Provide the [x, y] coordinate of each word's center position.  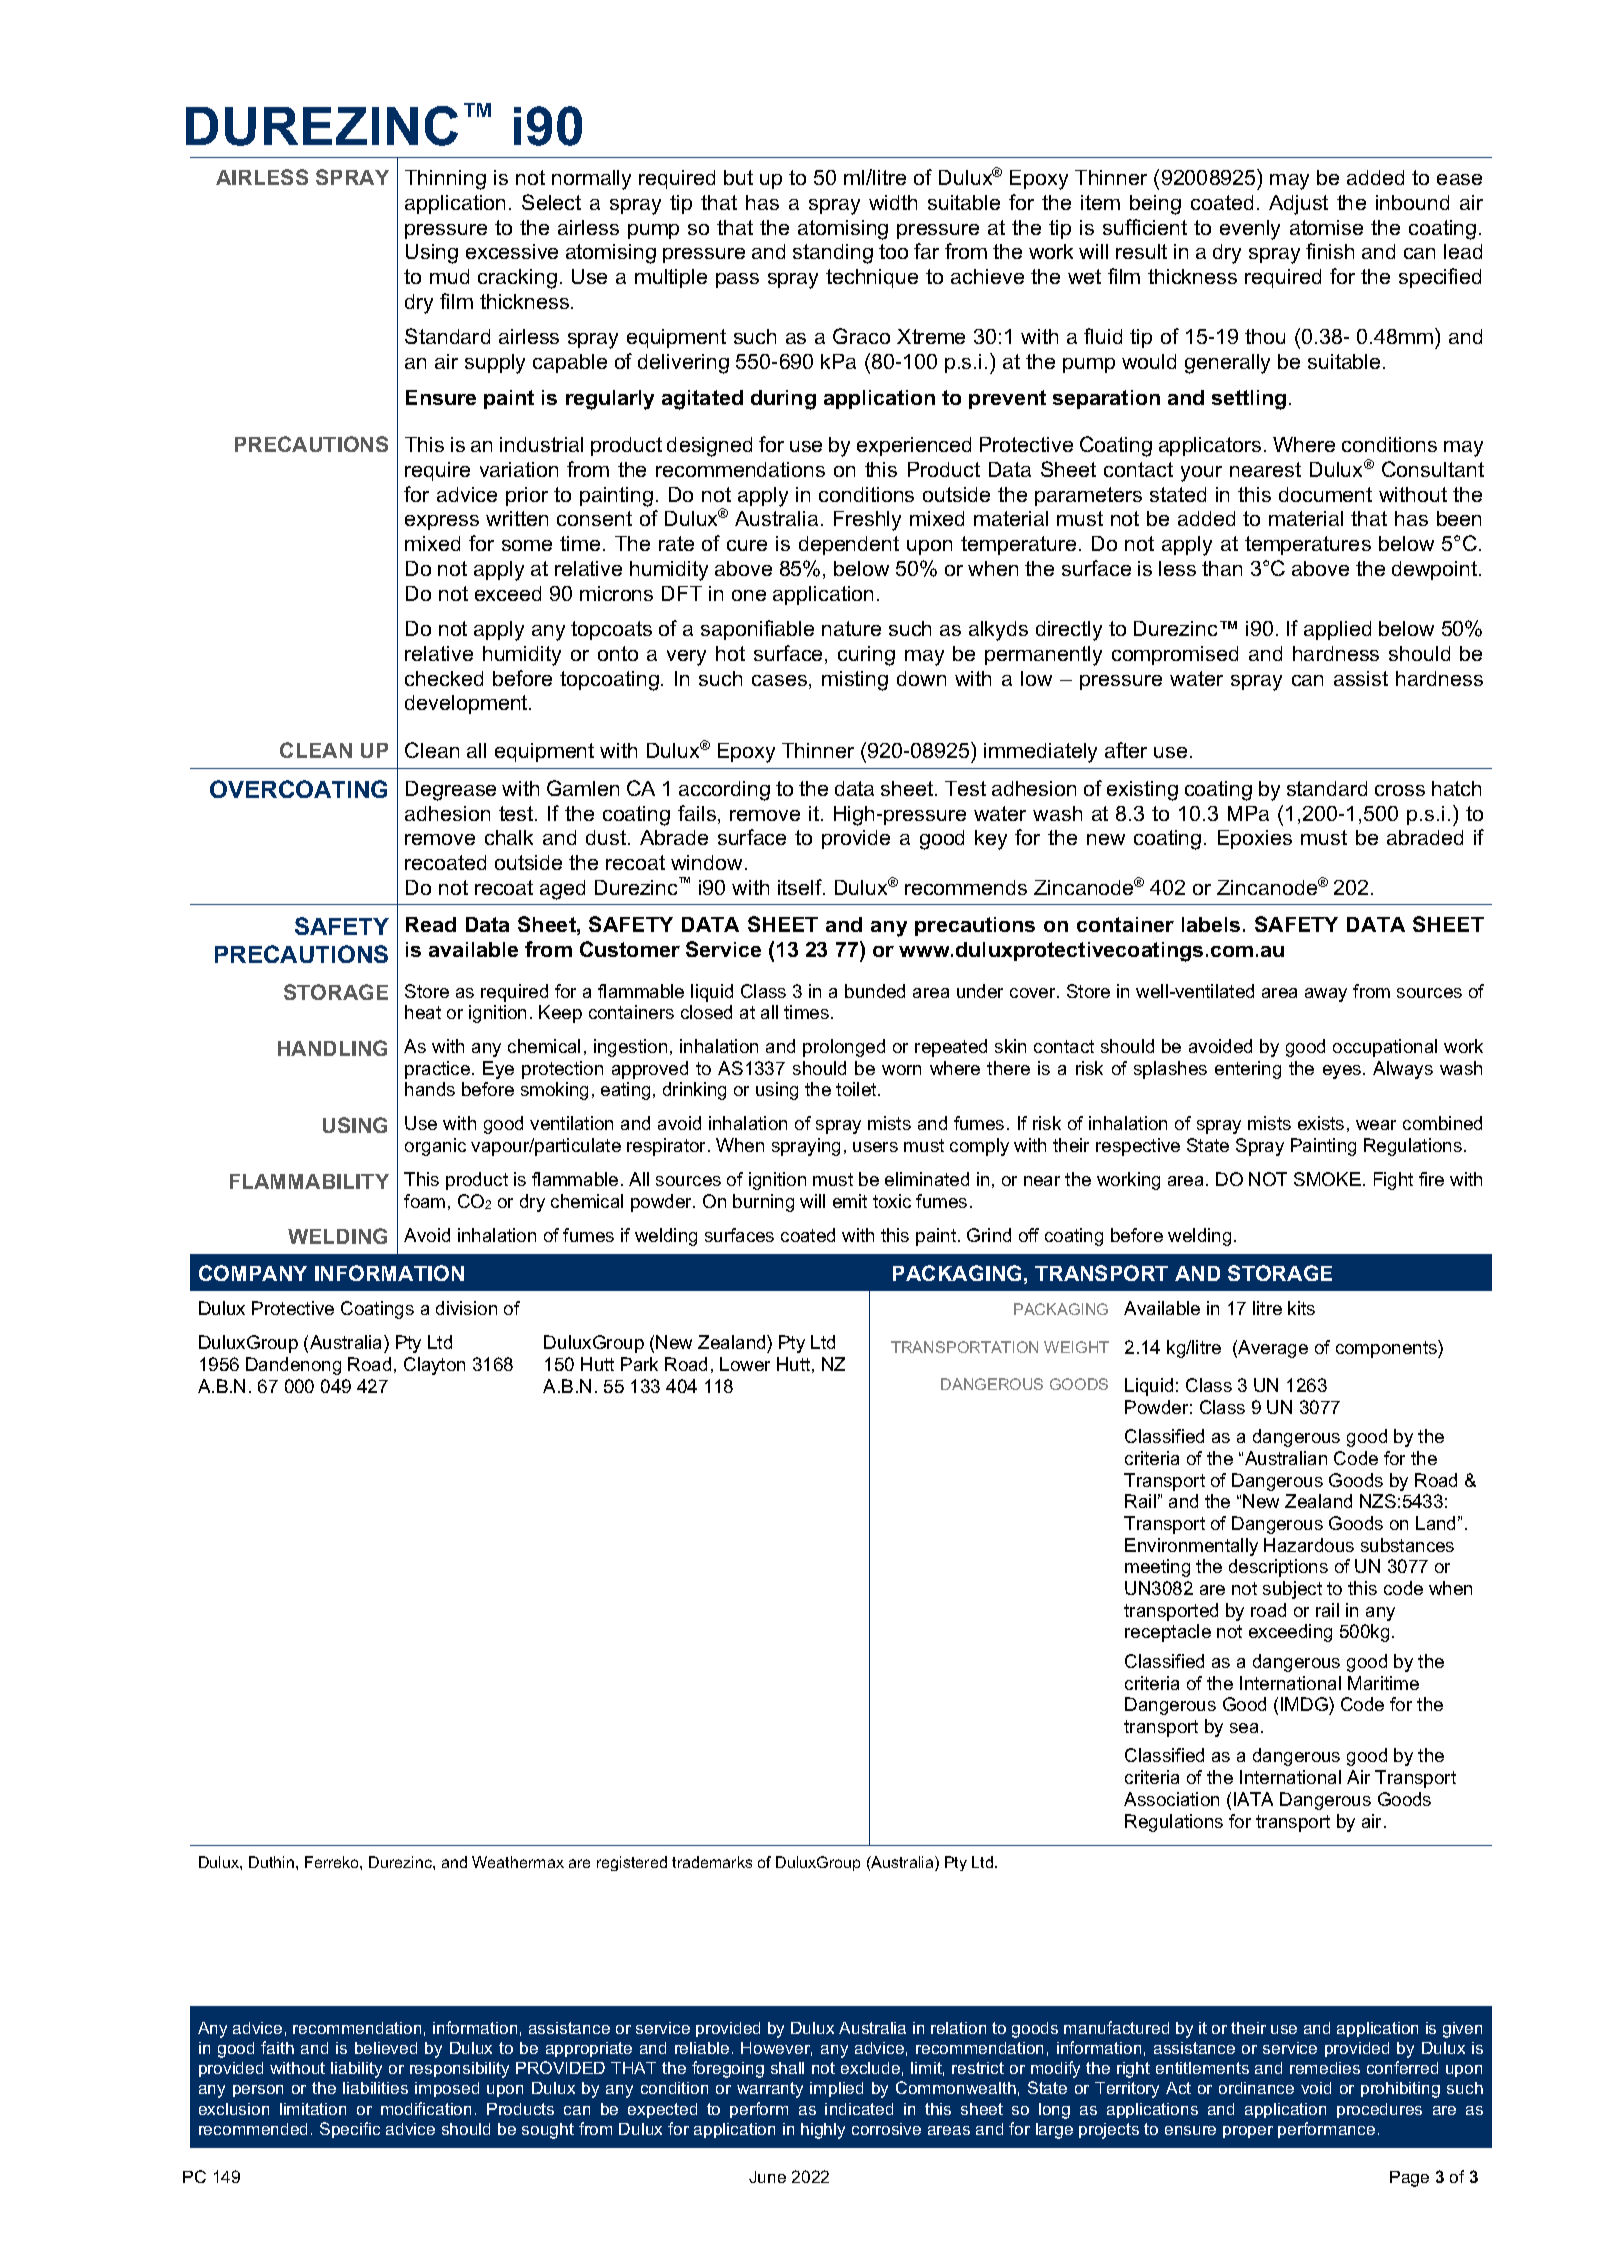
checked [444, 678]
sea [1246, 1728]
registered [632, 1863]
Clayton [434, 1366]
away [1326, 995]
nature [851, 628]
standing [833, 254]
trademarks [712, 1862]
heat [423, 1012]
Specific [350, 2130]
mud [449, 276]
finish [1330, 251]
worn [901, 1070]
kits [1301, 1308]
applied [1337, 630]
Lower [745, 1364]
